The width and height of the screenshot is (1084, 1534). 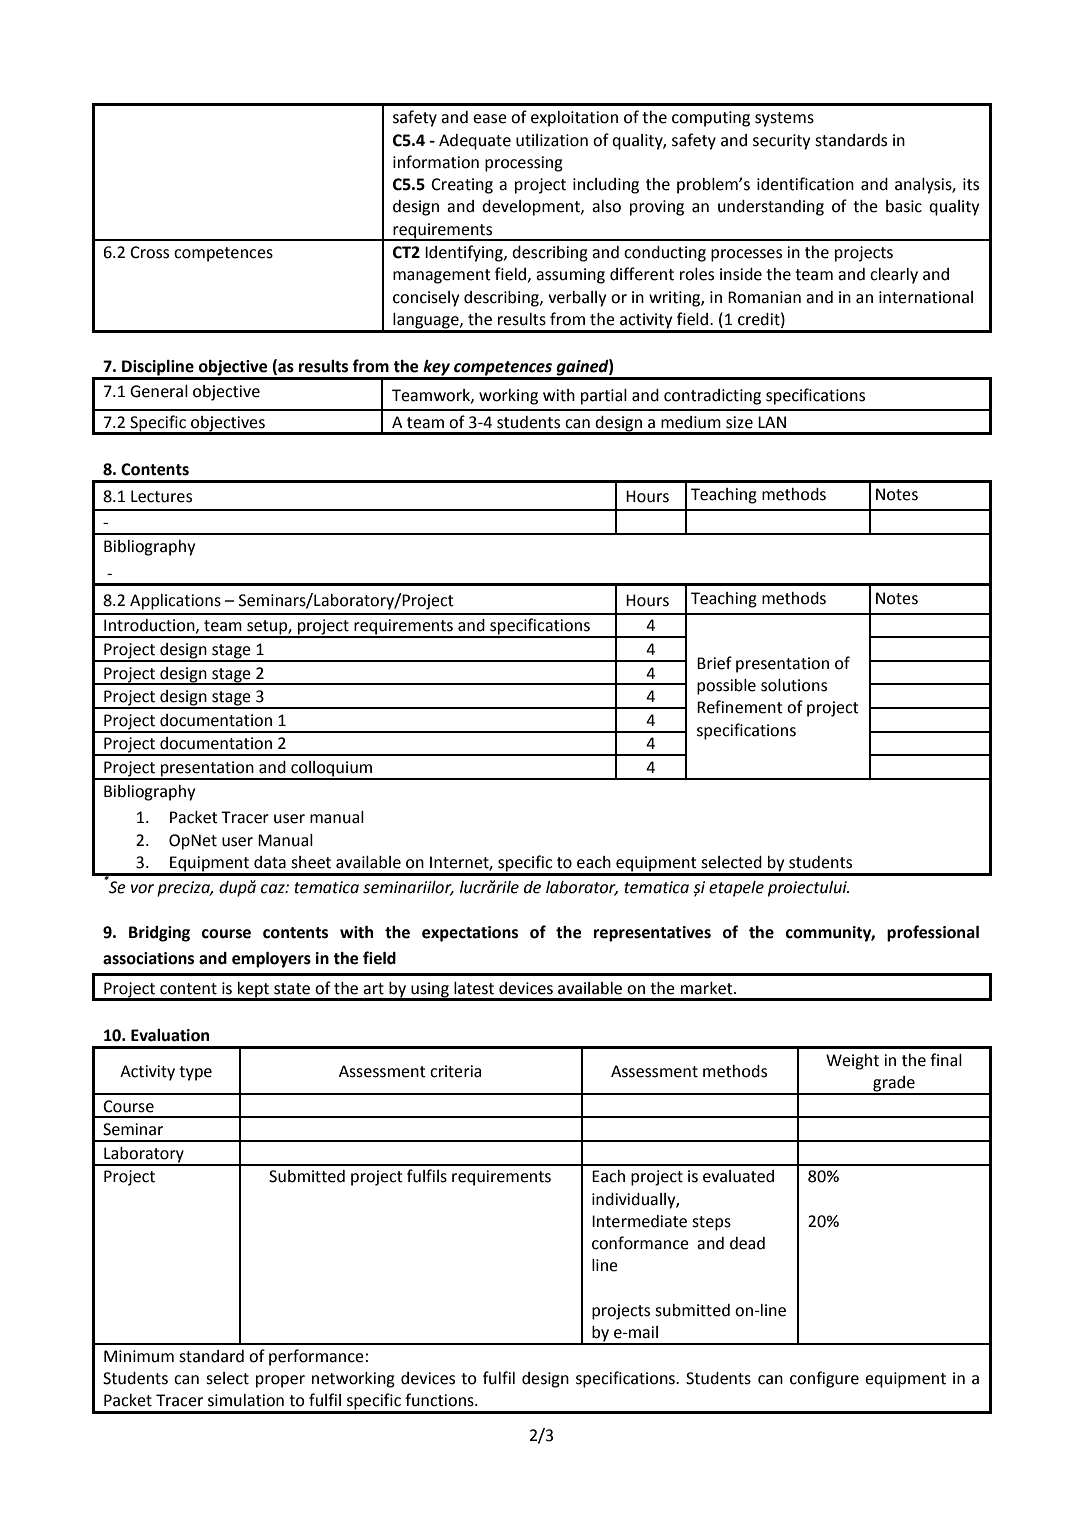 What do you see at coordinates (552, 140) in the screenshot?
I see `utilization` at bounding box center [552, 140].
